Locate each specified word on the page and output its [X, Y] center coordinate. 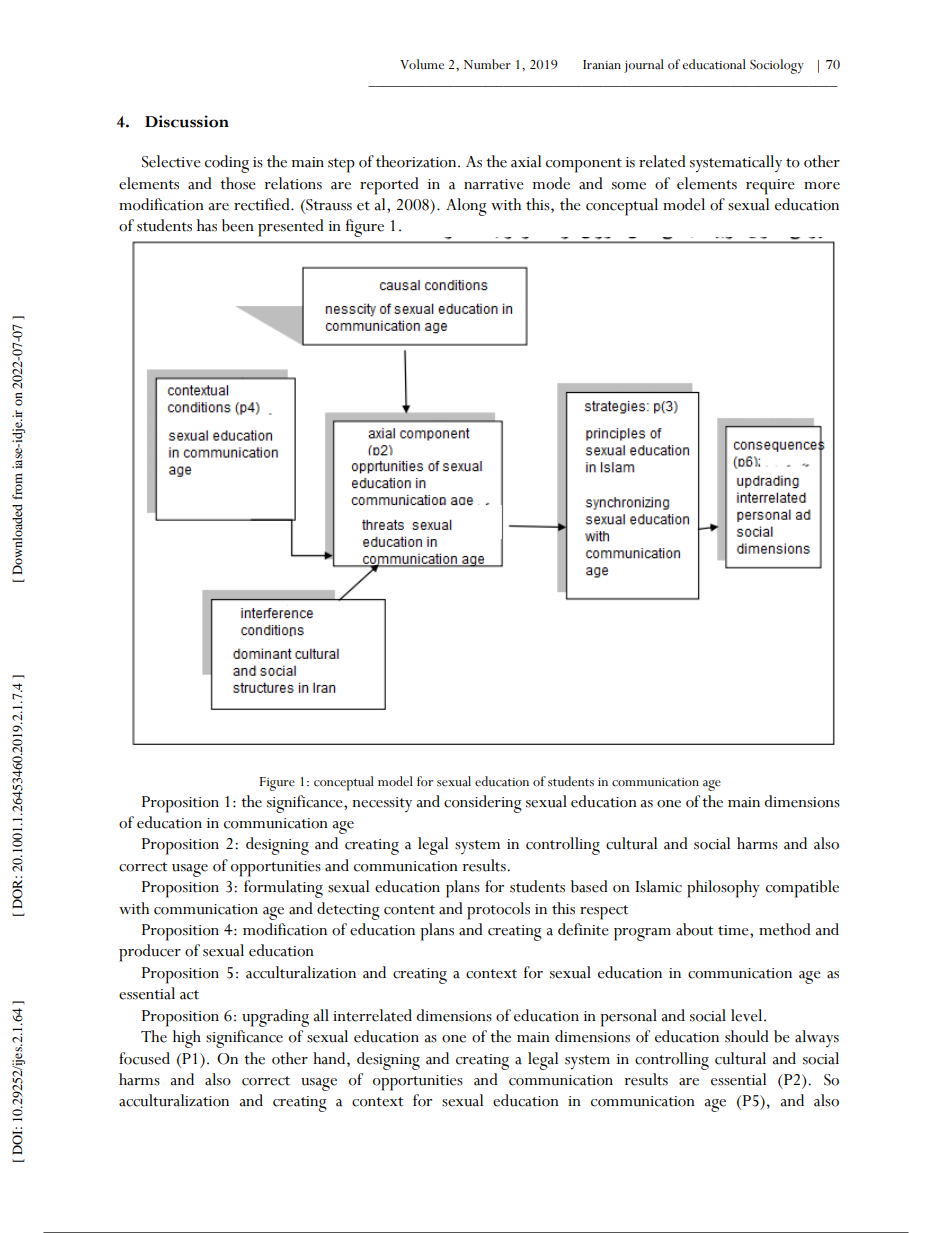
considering [483, 804]
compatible [802, 889]
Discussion [187, 121]
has [207, 225]
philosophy [723, 889]
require [770, 187]
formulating [283, 889]
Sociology [777, 66]
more [822, 186]
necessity [382, 804]
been [238, 225]
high [187, 1039]
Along [466, 207]
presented [291, 228]
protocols [498, 911]
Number [487, 64]
